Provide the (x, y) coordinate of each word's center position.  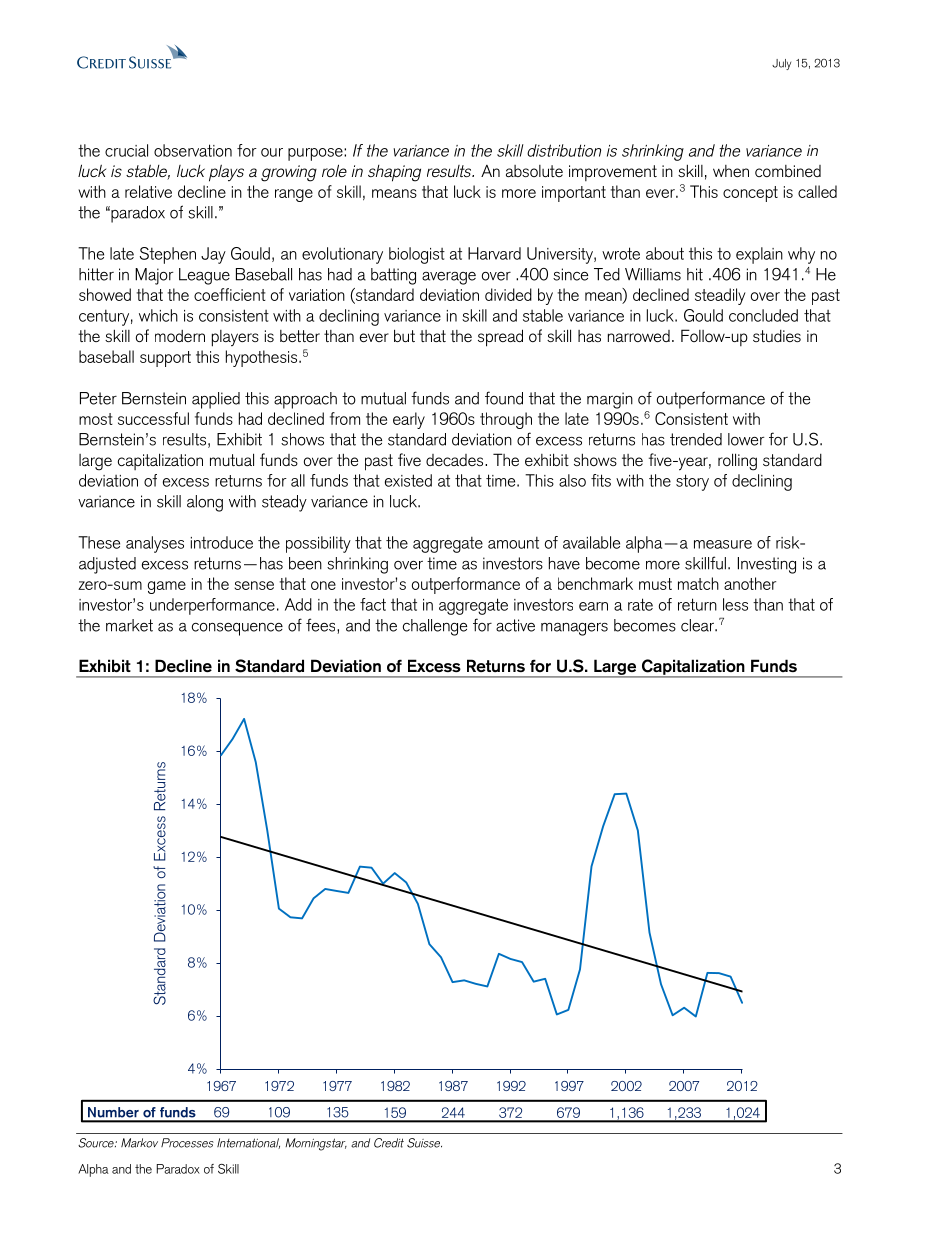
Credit (389, 1143)
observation (193, 150)
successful (153, 418)
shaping (394, 173)
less (735, 604)
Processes (187, 1143)
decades (456, 460)
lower (746, 439)
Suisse (424, 1143)
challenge (435, 627)
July (781, 64)
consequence (237, 629)
